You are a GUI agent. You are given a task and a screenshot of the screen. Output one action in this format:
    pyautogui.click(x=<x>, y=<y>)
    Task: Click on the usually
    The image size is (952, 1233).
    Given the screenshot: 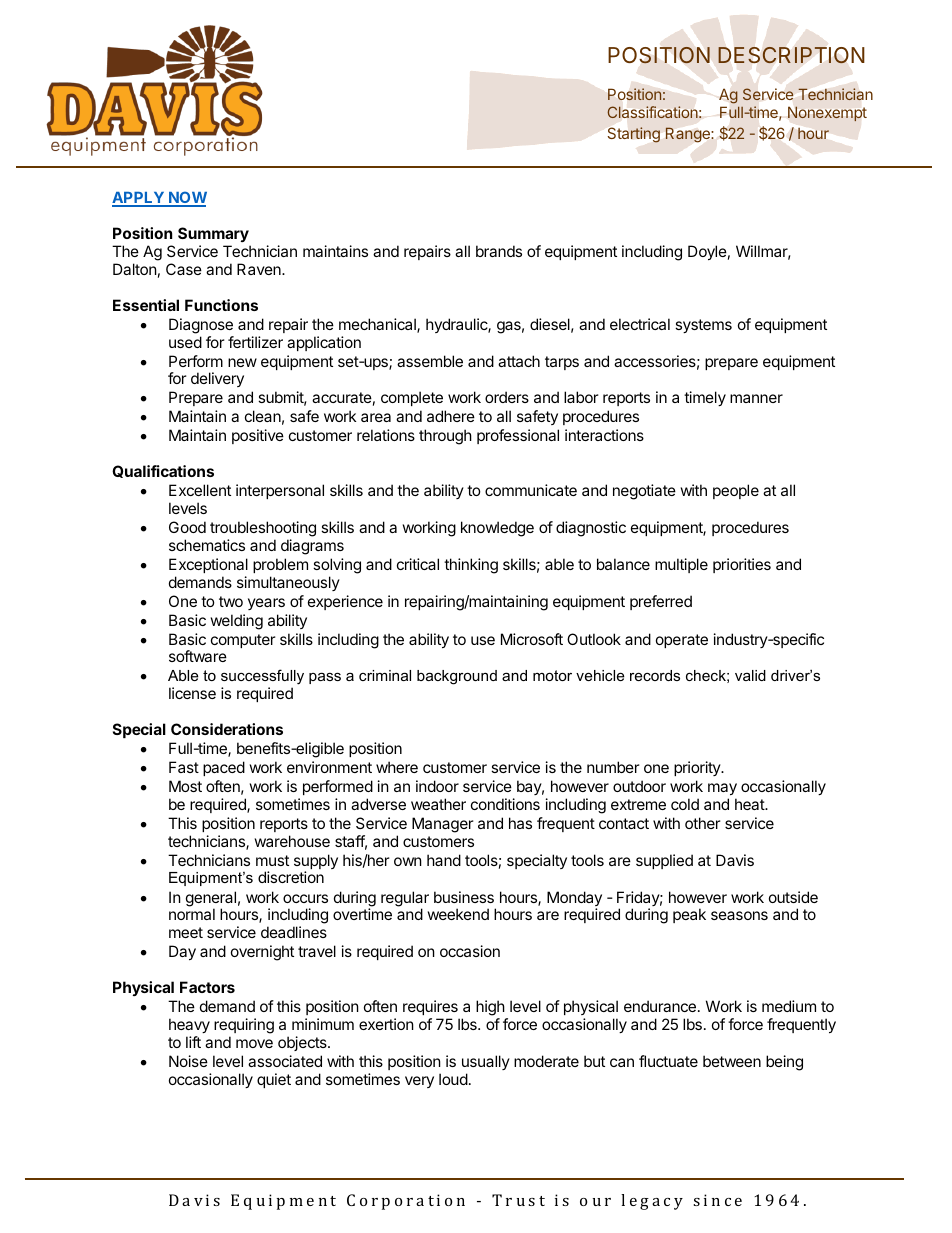 What is the action you would take?
    pyautogui.click(x=486, y=1062)
